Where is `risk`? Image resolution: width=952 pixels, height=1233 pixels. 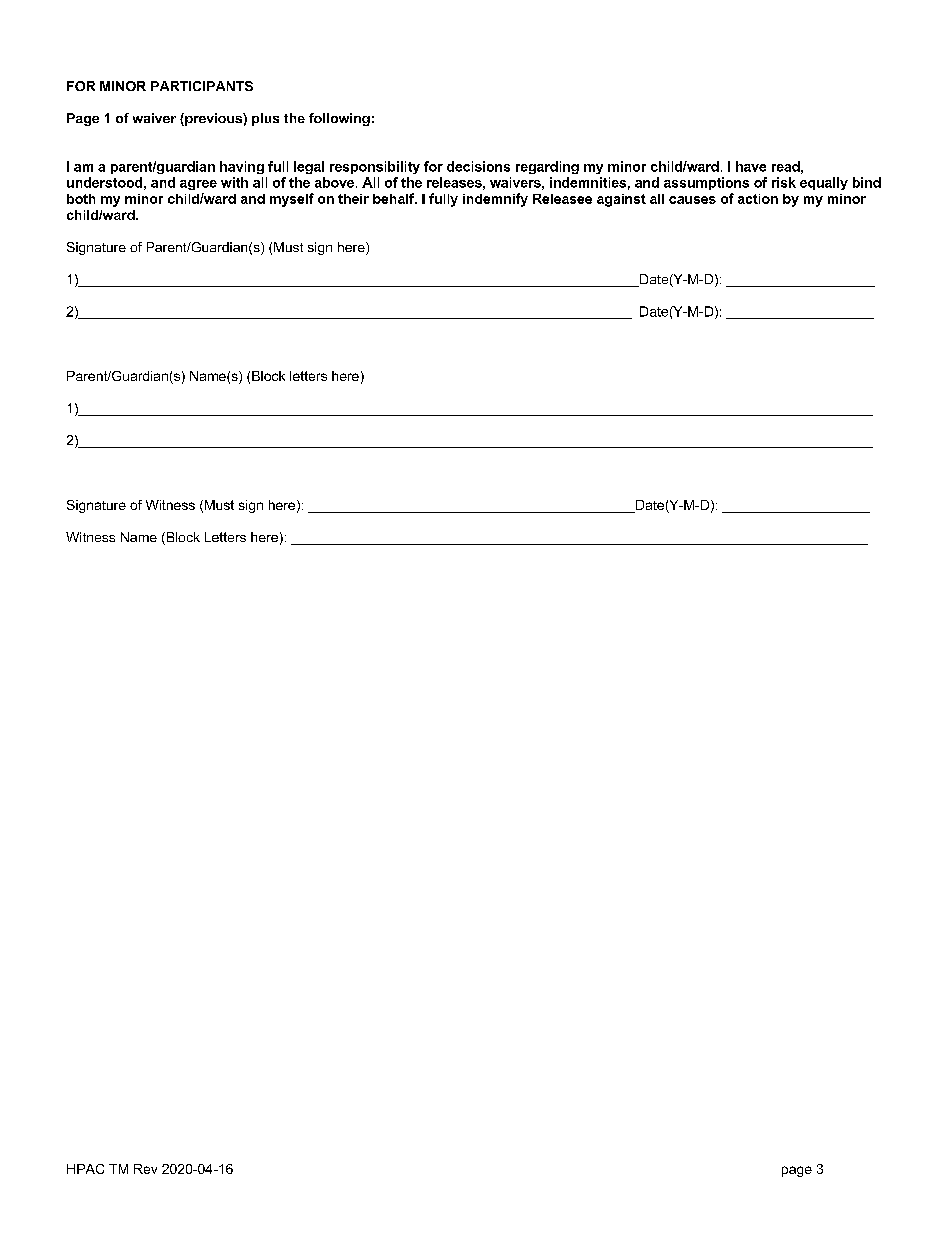 risk is located at coordinates (784, 182).
